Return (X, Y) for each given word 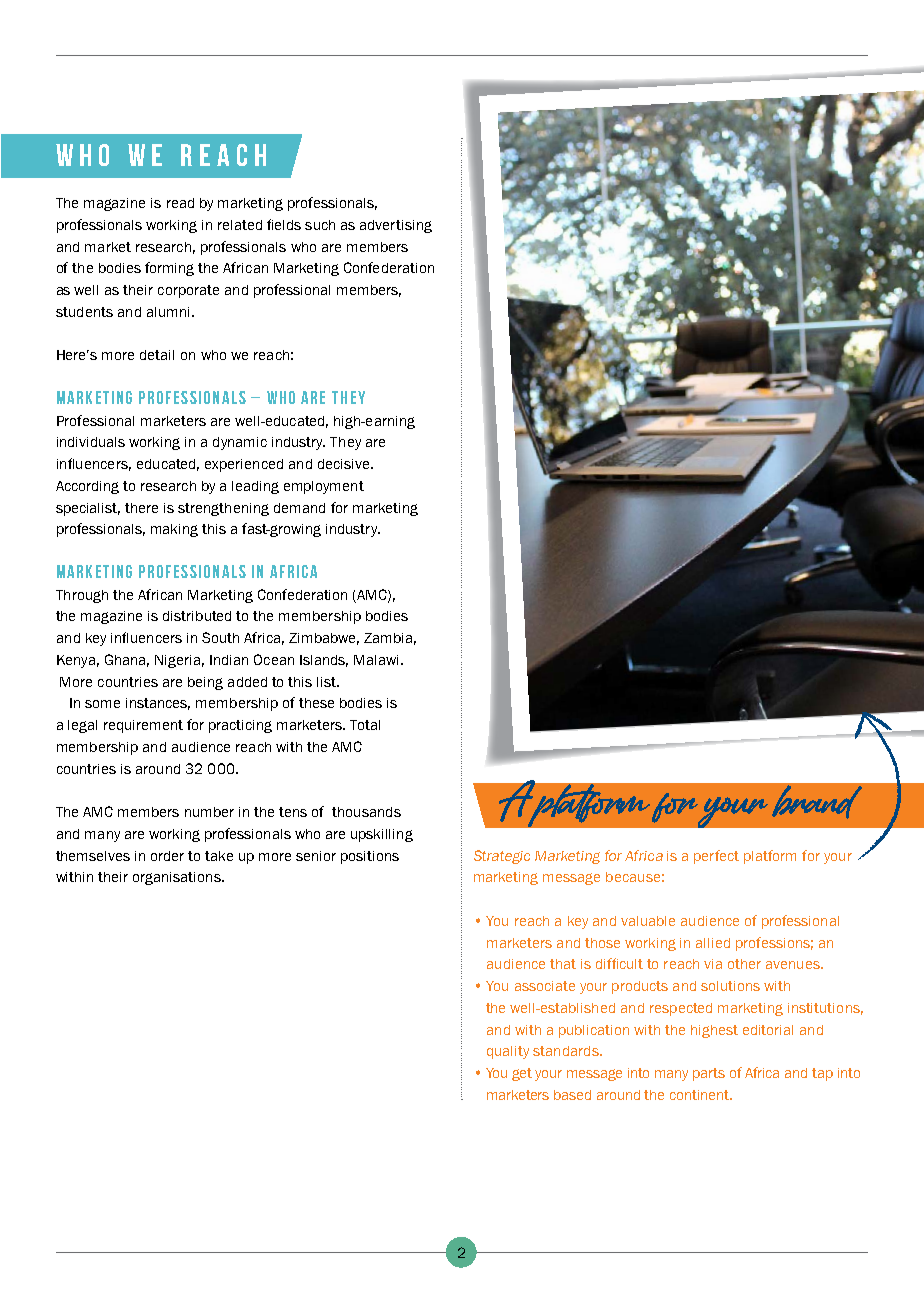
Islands (324, 661)
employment (324, 487)
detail (157, 355)
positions (370, 857)
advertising (396, 226)
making (174, 530)
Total (365, 725)
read (180, 203)
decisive (345, 464)
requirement (143, 726)
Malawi (376, 660)
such (320, 225)
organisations (178, 878)
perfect (716, 857)
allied (713, 943)
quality (508, 1052)
